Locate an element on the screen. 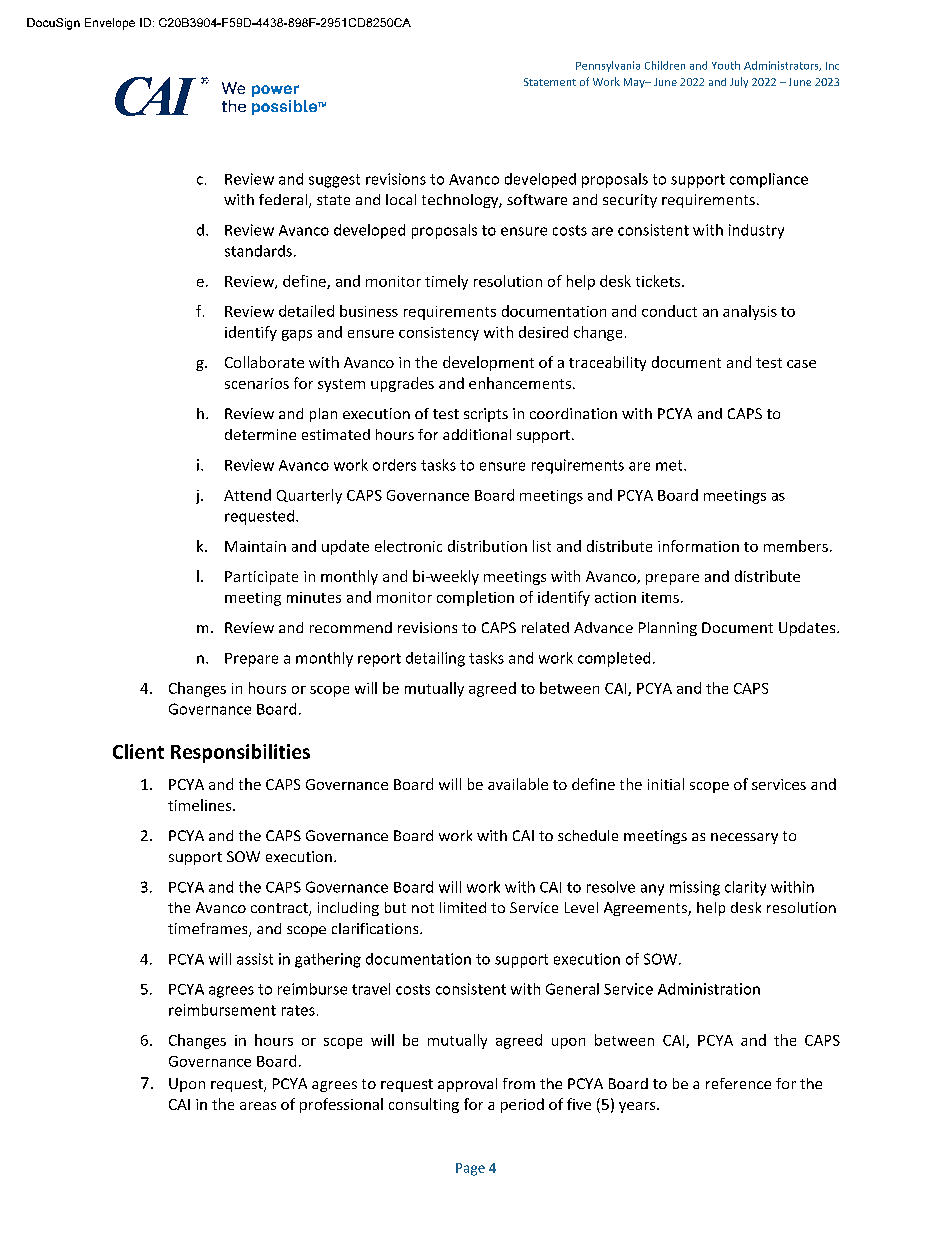  July is located at coordinates (739, 82).
